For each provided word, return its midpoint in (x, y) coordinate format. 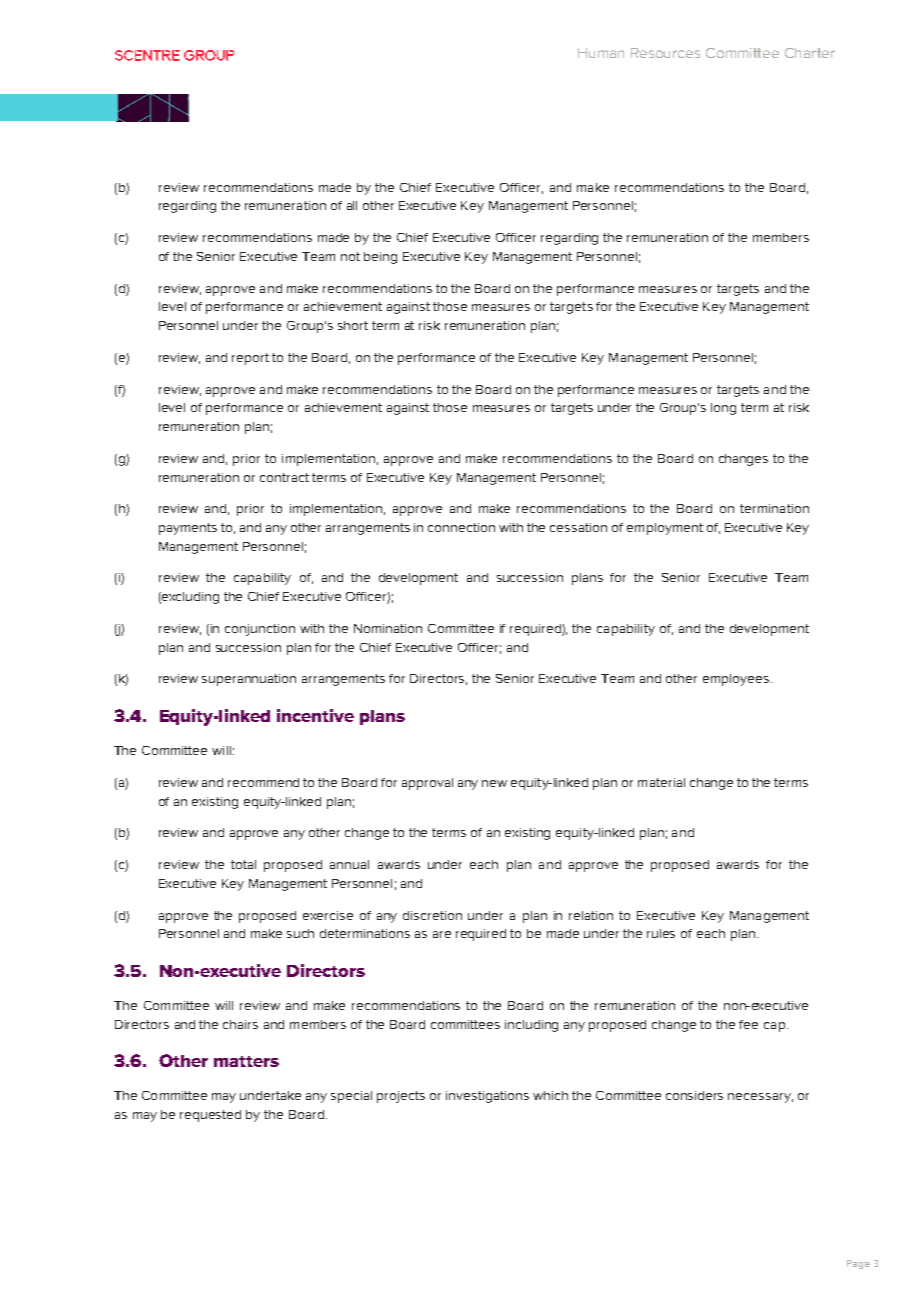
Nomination (388, 628)
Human (601, 53)
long (723, 409)
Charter (810, 53)
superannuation (249, 680)
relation (591, 915)
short (353, 325)
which (550, 1095)
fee (748, 1024)
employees (737, 680)
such (300, 933)
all (352, 205)
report (250, 359)
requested (210, 1116)
